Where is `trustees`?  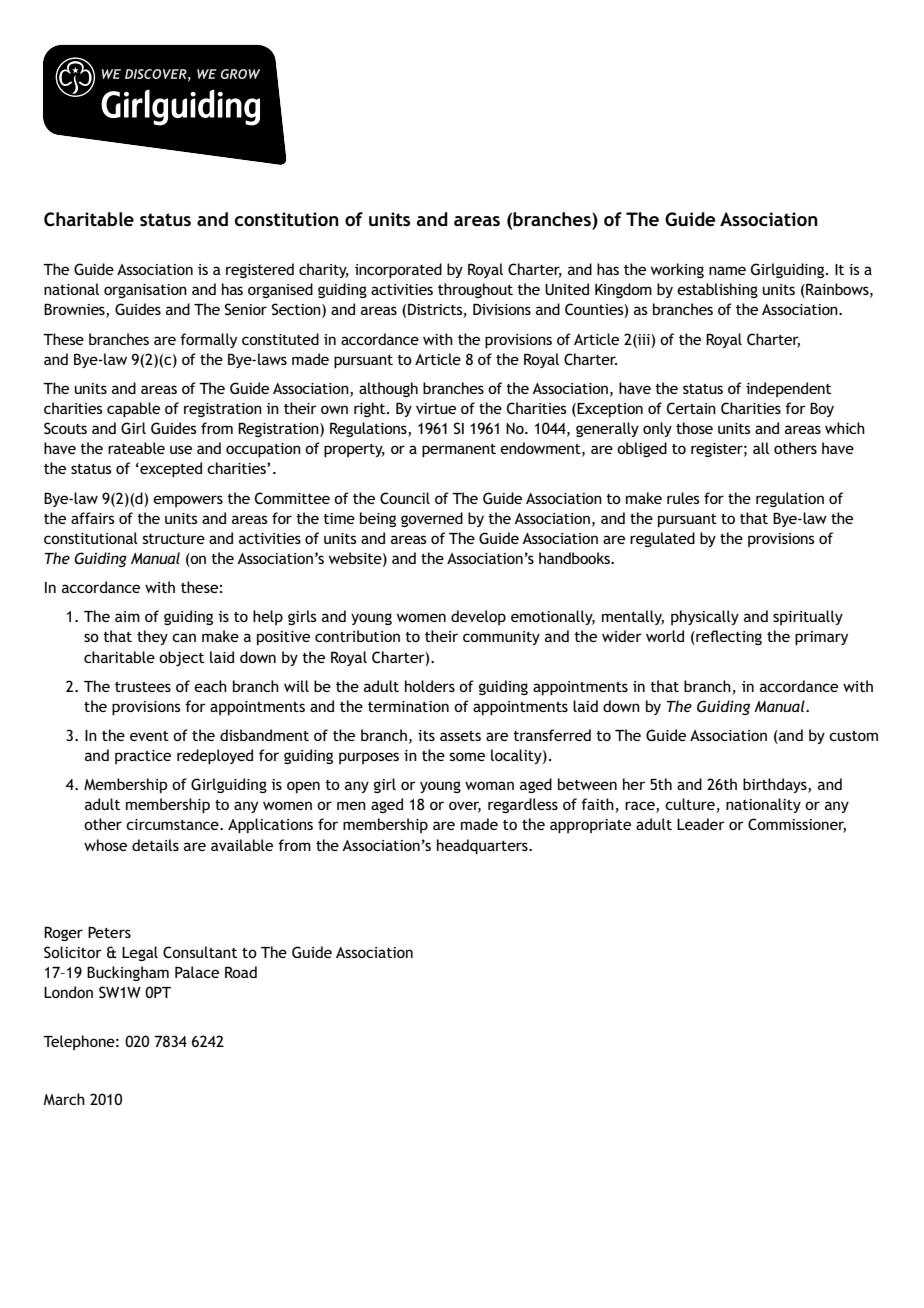 trustees is located at coordinates (143, 687).
